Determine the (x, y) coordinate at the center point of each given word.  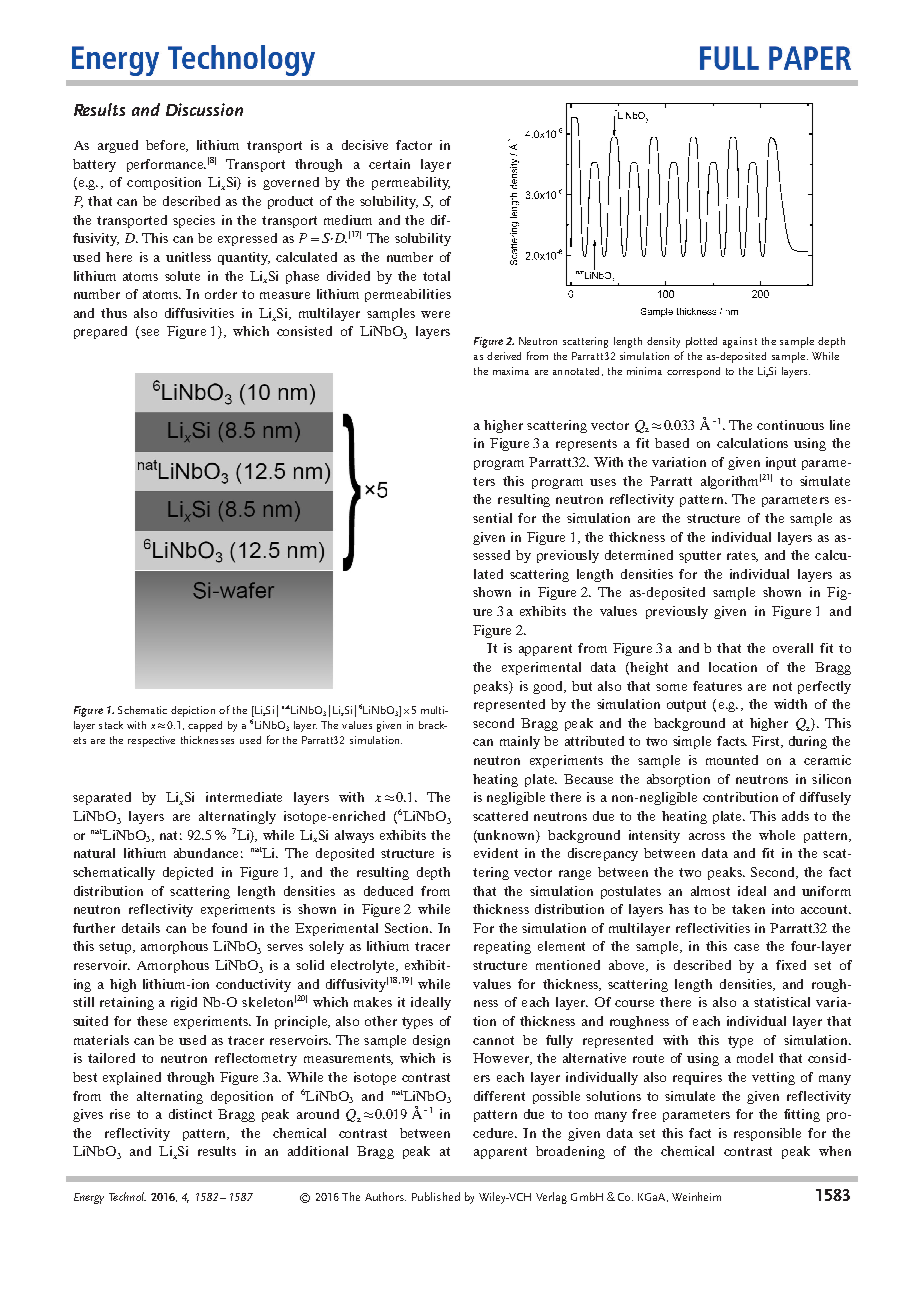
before (167, 146)
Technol (127, 1196)
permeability (411, 183)
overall (793, 648)
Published (436, 1196)
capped (205, 726)
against (740, 342)
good (549, 687)
